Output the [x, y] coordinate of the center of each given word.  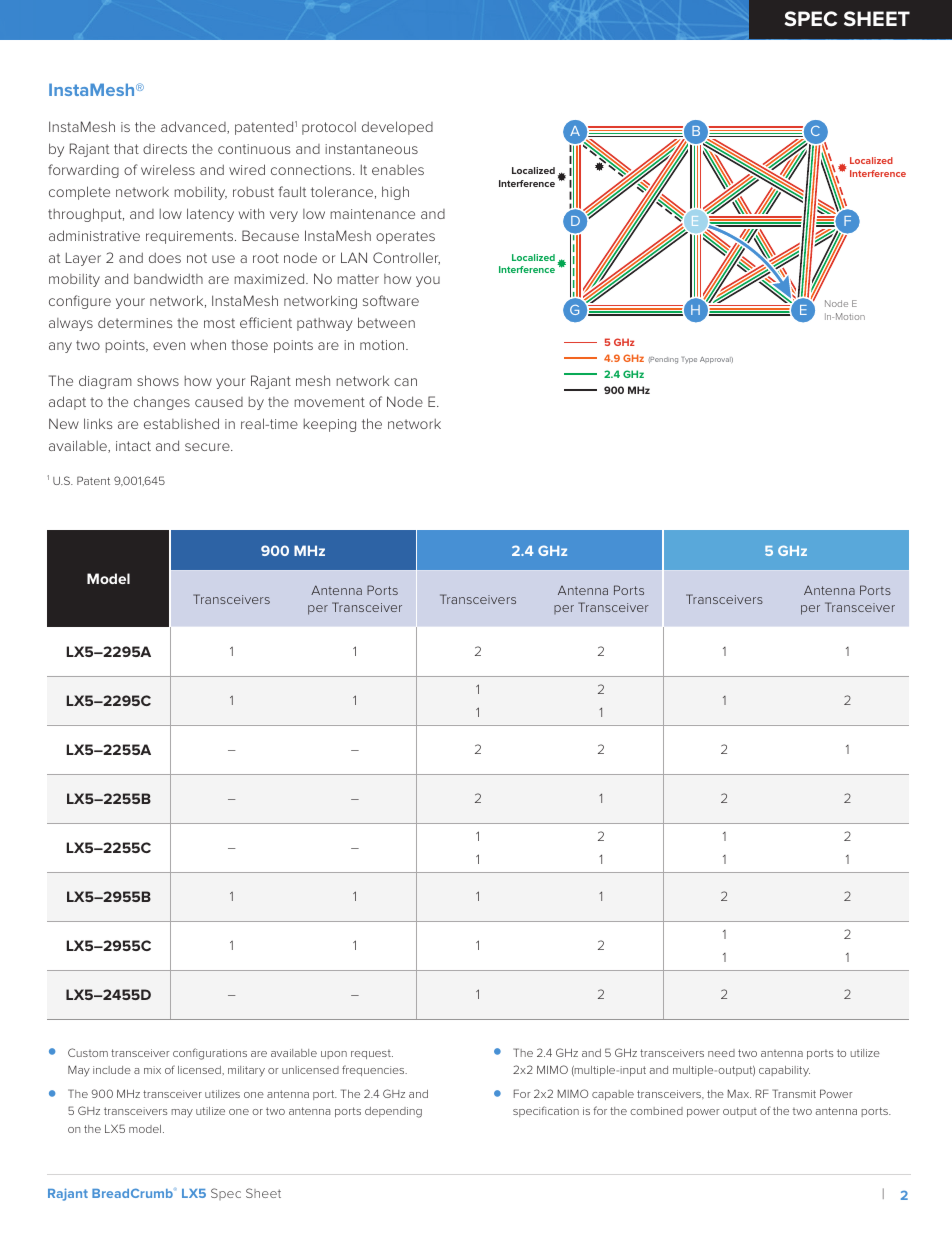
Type [689, 360]
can [405, 382]
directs [165, 149]
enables [398, 170]
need [721, 1053]
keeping [330, 425]
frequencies [374, 1070]
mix [152, 1070]
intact [133, 446]
